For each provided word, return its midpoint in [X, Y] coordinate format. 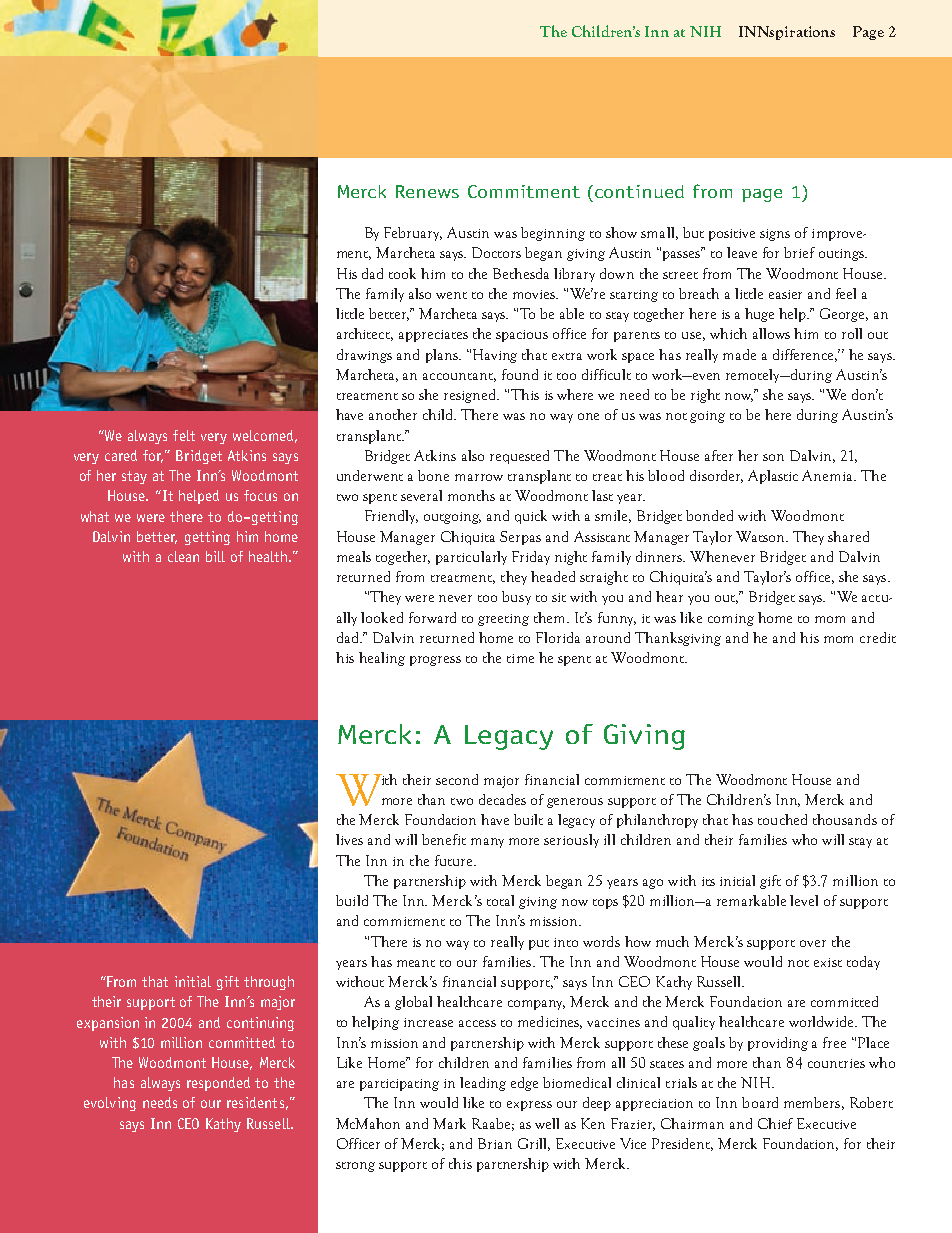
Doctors [496, 252]
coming [731, 620]
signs [775, 235]
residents [255, 1102]
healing [382, 659]
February [413, 234]
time [520, 658]
